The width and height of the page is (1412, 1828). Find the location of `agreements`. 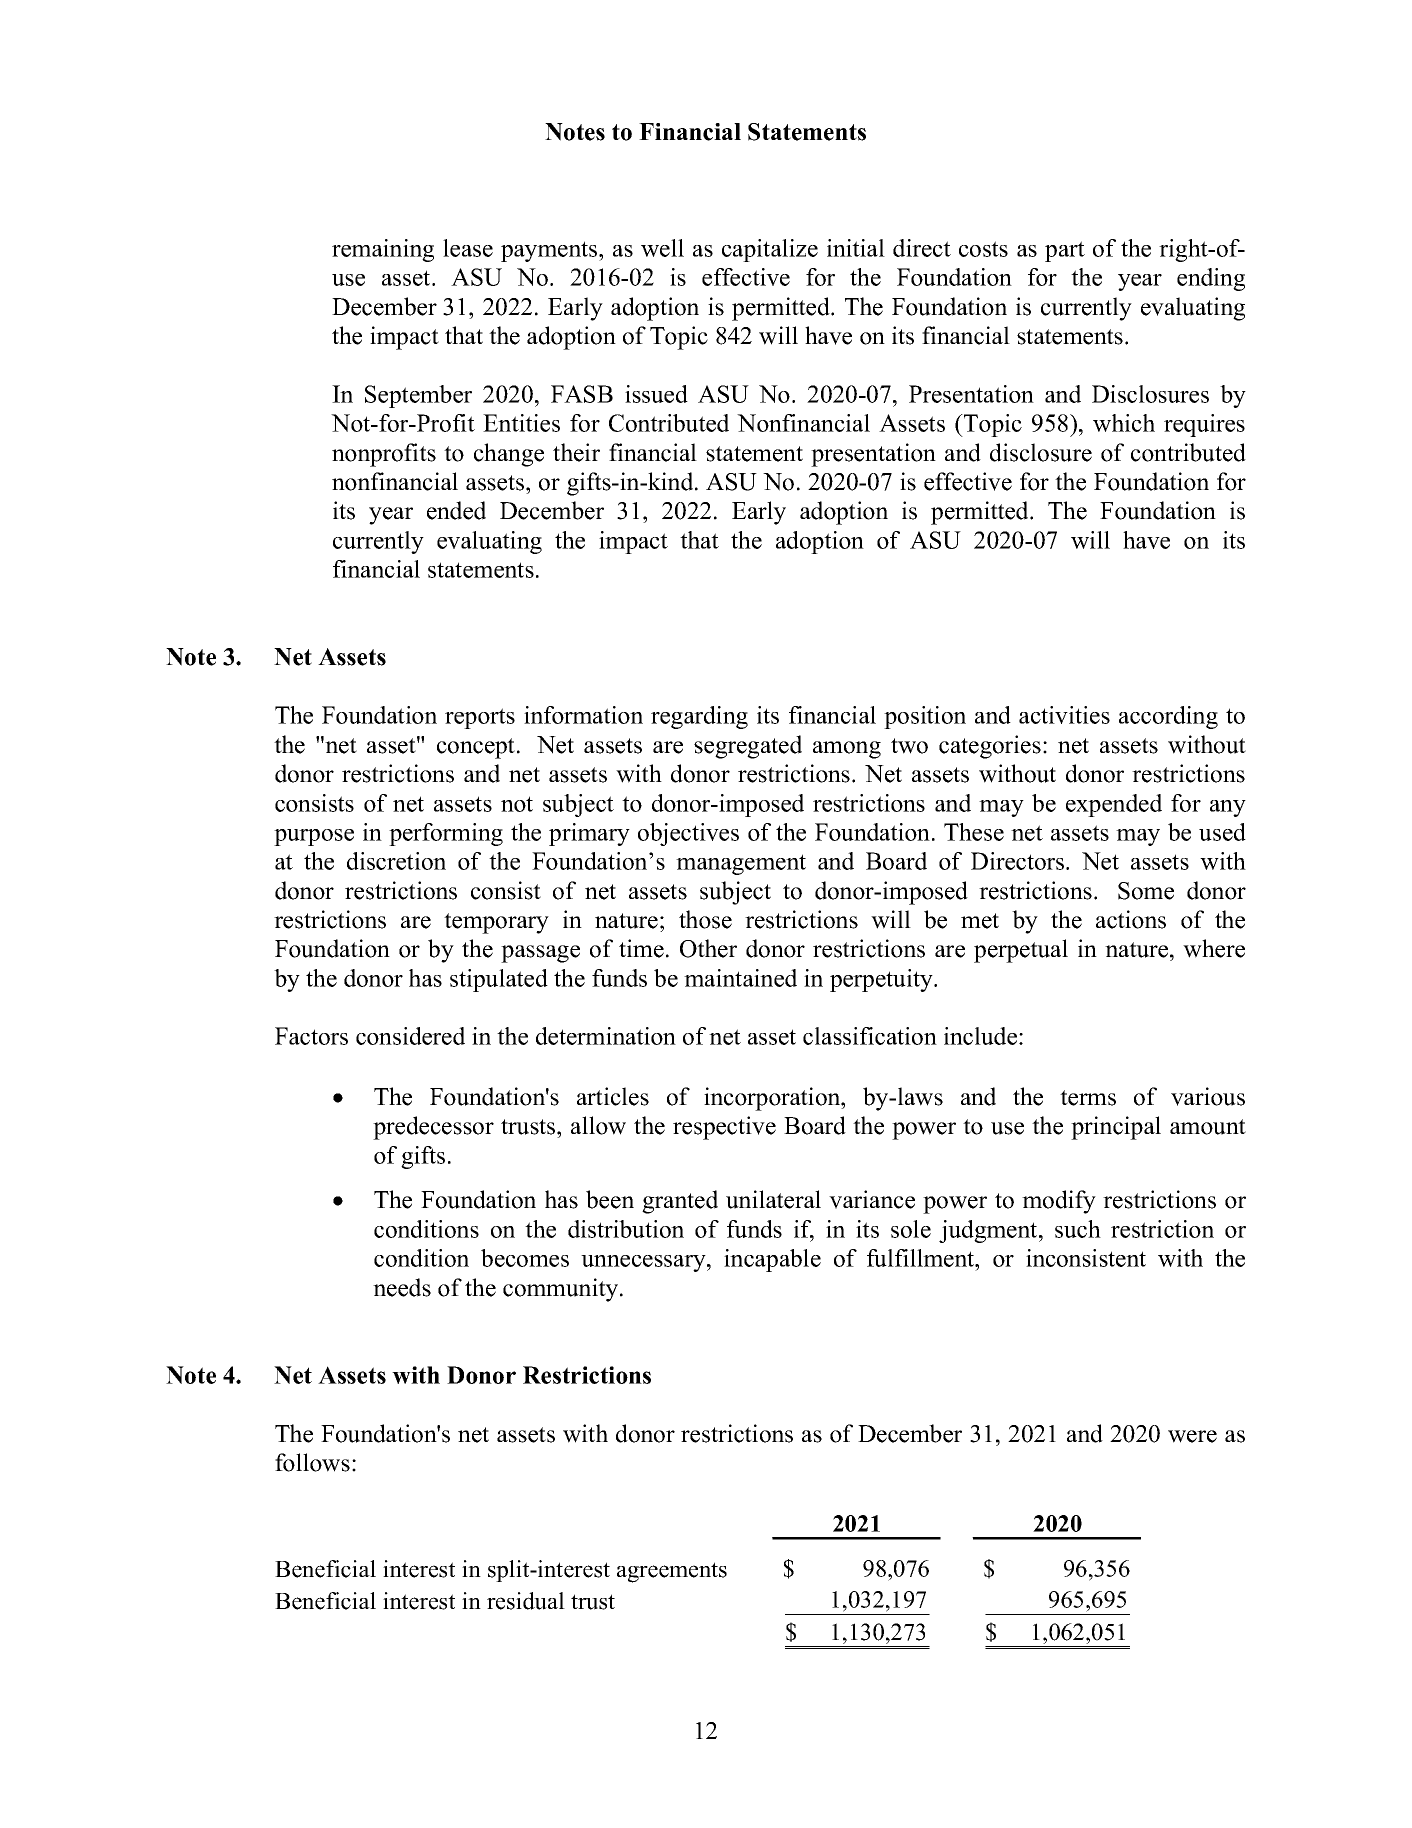

agreements is located at coordinates (672, 1572).
